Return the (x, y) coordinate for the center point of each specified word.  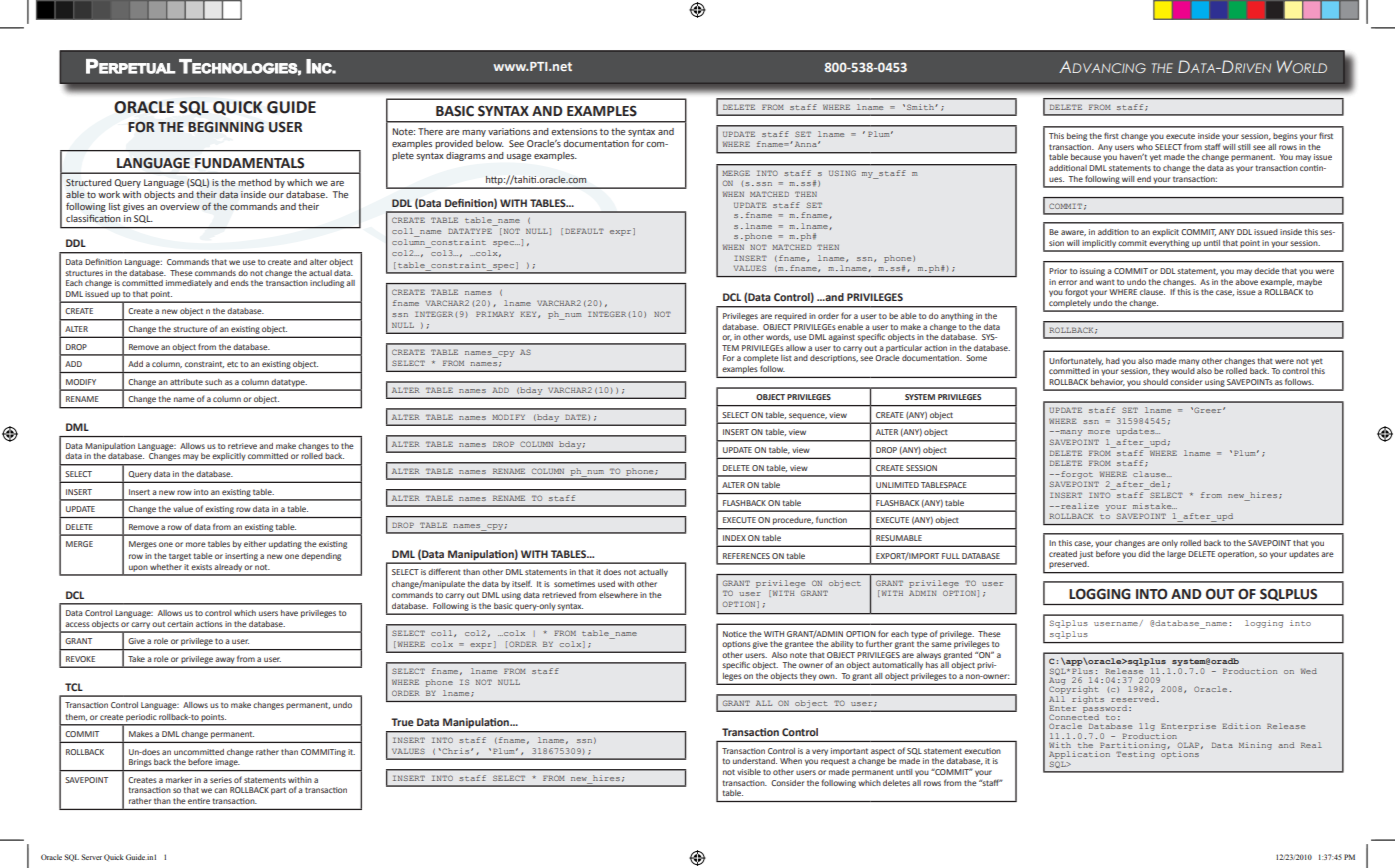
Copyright (1074, 689)
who (1145, 147)
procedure (793, 521)
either (255, 544)
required (791, 317)
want (1105, 282)
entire (199, 801)
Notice (735, 634)
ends (240, 283)
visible (749, 772)
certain (180, 624)
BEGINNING (226, 127)
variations (509, 131)
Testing (1135, 755)
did (1144, 554)
